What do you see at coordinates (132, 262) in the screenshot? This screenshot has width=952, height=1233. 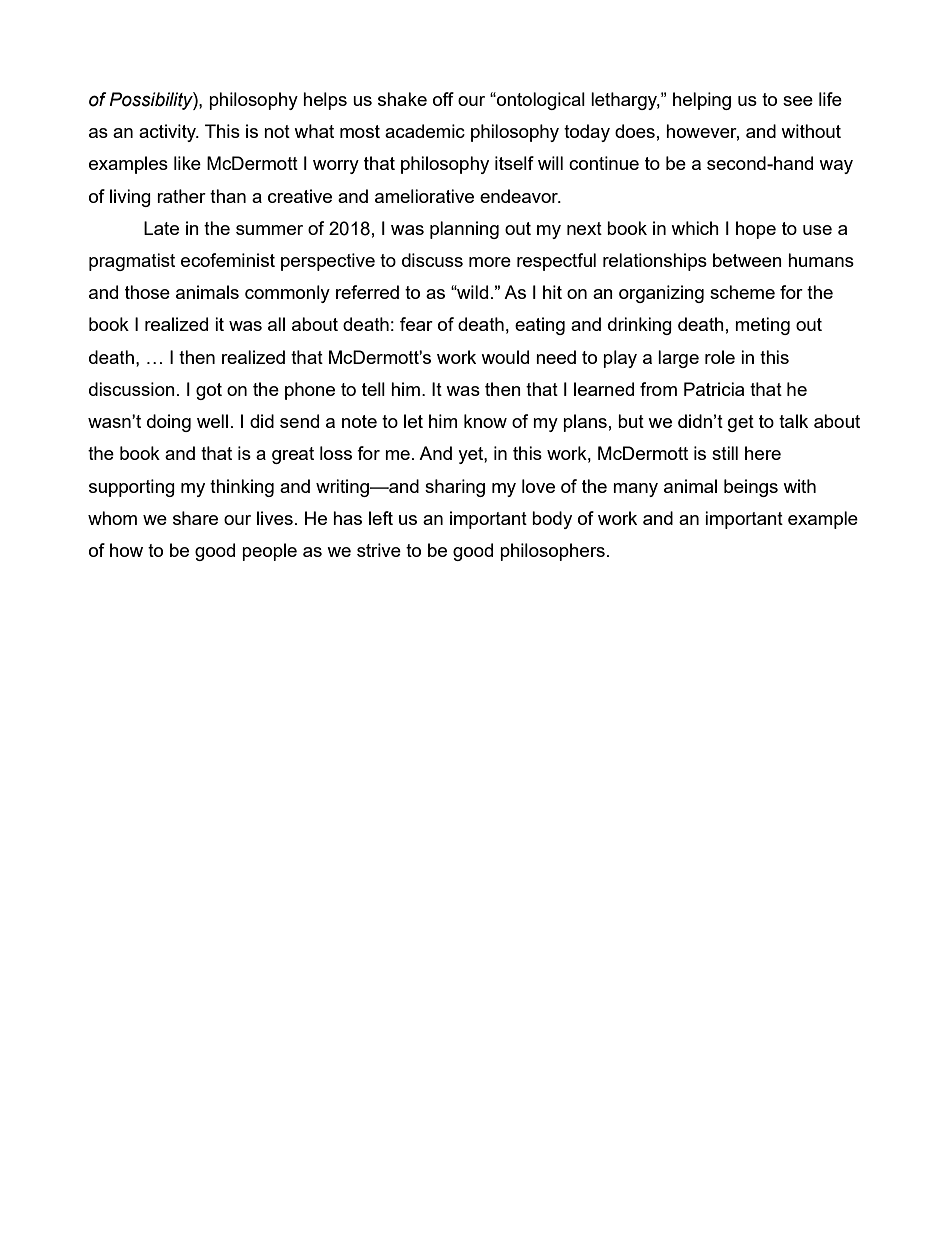 I see `pragmatist` at bounding box center [132, 262].
